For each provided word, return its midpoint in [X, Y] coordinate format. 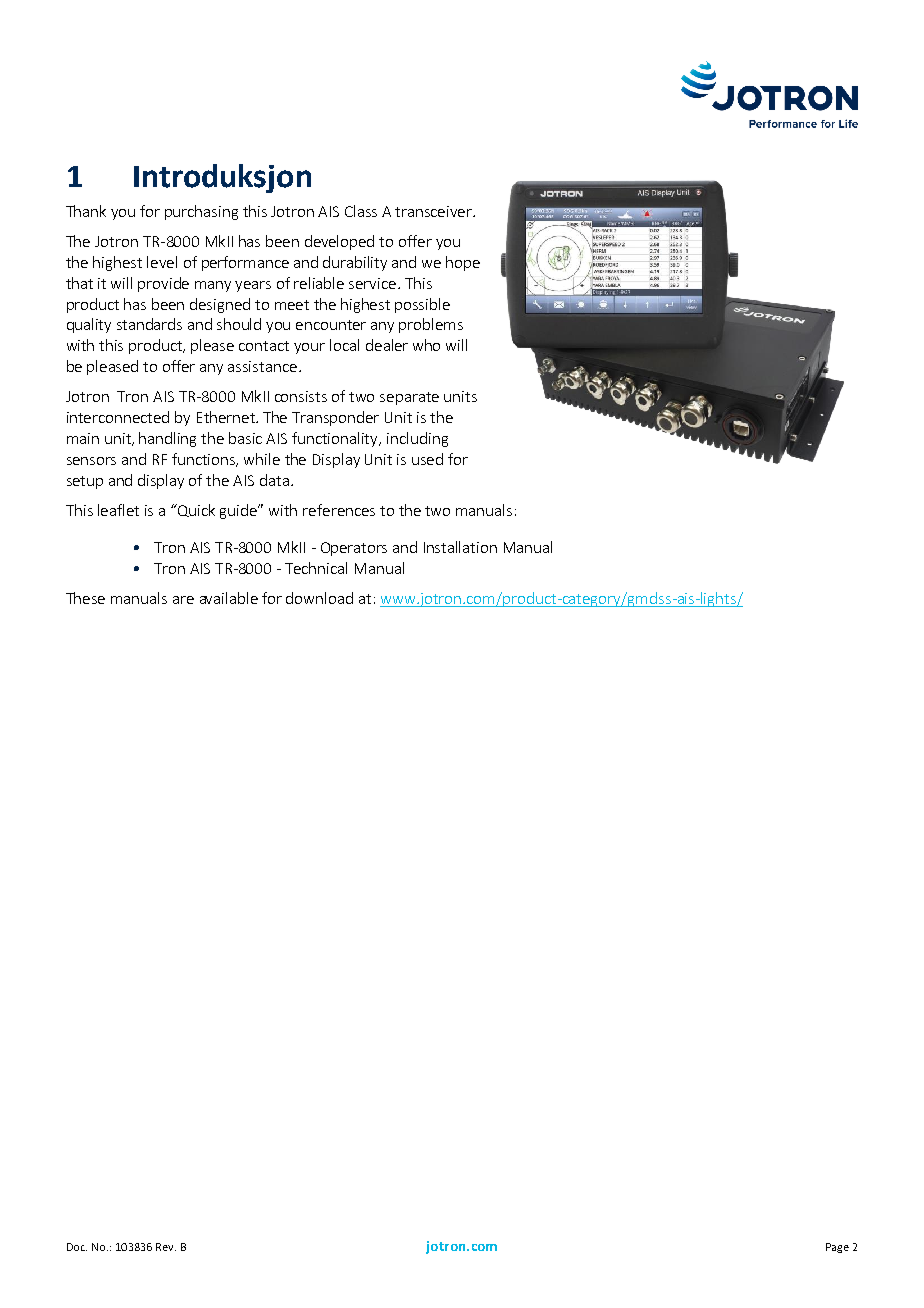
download [319, 598]
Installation [460, 547]
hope [463, 263]
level [162, 262]
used [427, 459]
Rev [166, 1247]
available [229, 598]
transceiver [435, 211]
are [183, 600]
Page [837, 1248]
